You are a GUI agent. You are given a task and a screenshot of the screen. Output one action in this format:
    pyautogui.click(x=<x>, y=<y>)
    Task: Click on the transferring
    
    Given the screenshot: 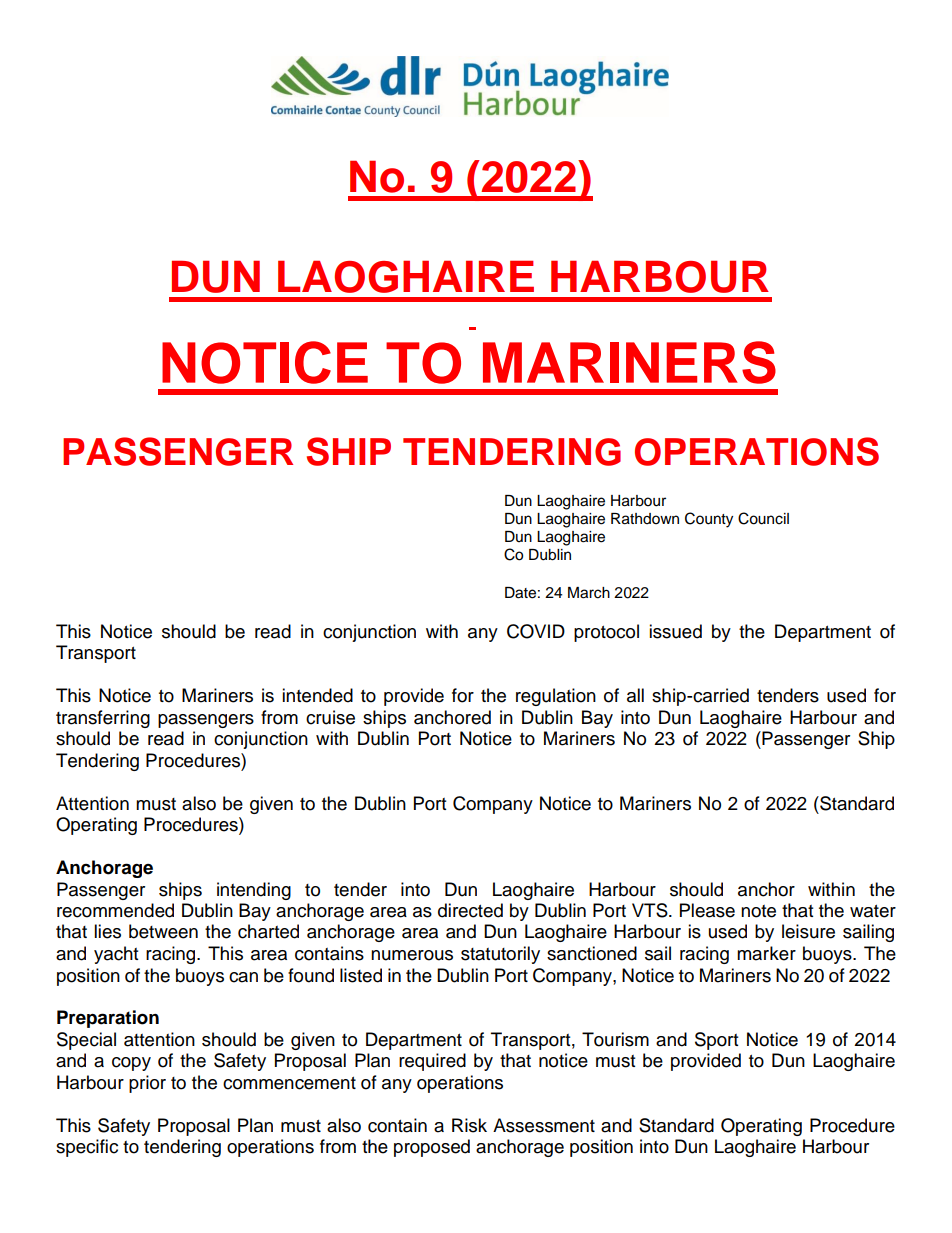 What is the action you would take?
    pyautogui.click(x=103, y=719)
